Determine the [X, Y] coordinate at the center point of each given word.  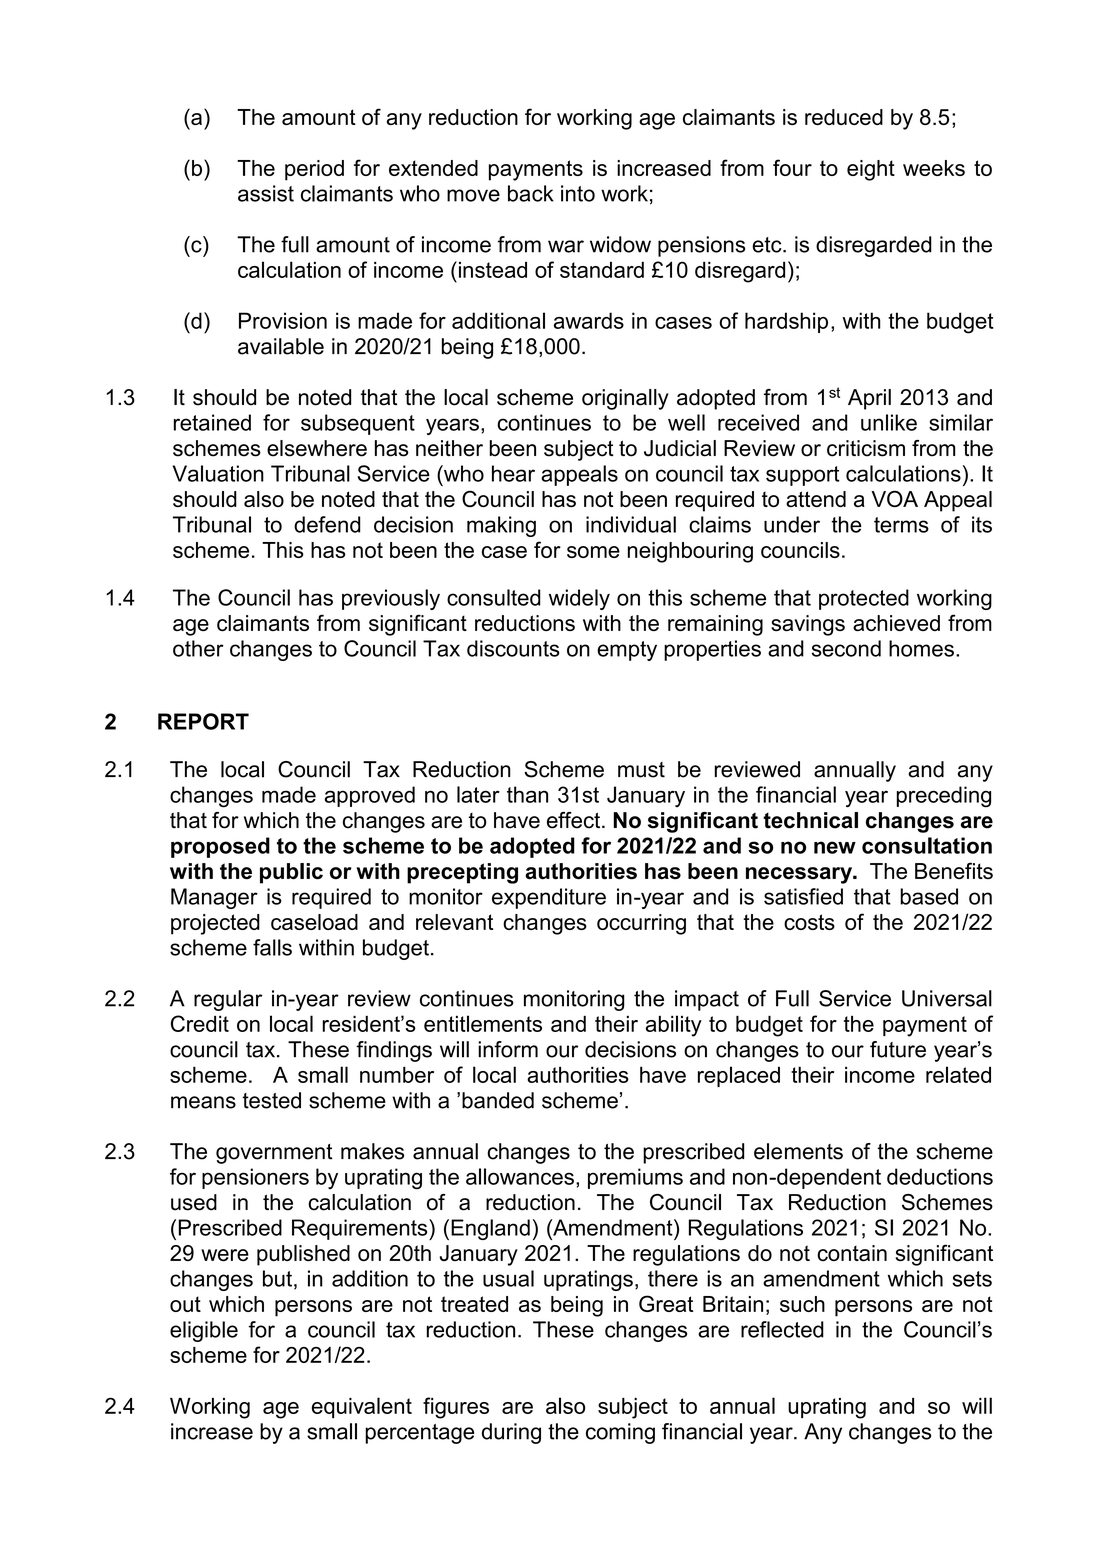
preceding [944, 797]
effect [575, 820]
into [578, 193]
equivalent [362, 1407]
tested [271, 1100]
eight [871, 170]
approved [370, 796]
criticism [866, 448]
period [314, 170]
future [898, 1049]
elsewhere [317, 448]
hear [513, 473]
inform [508, 1049]
